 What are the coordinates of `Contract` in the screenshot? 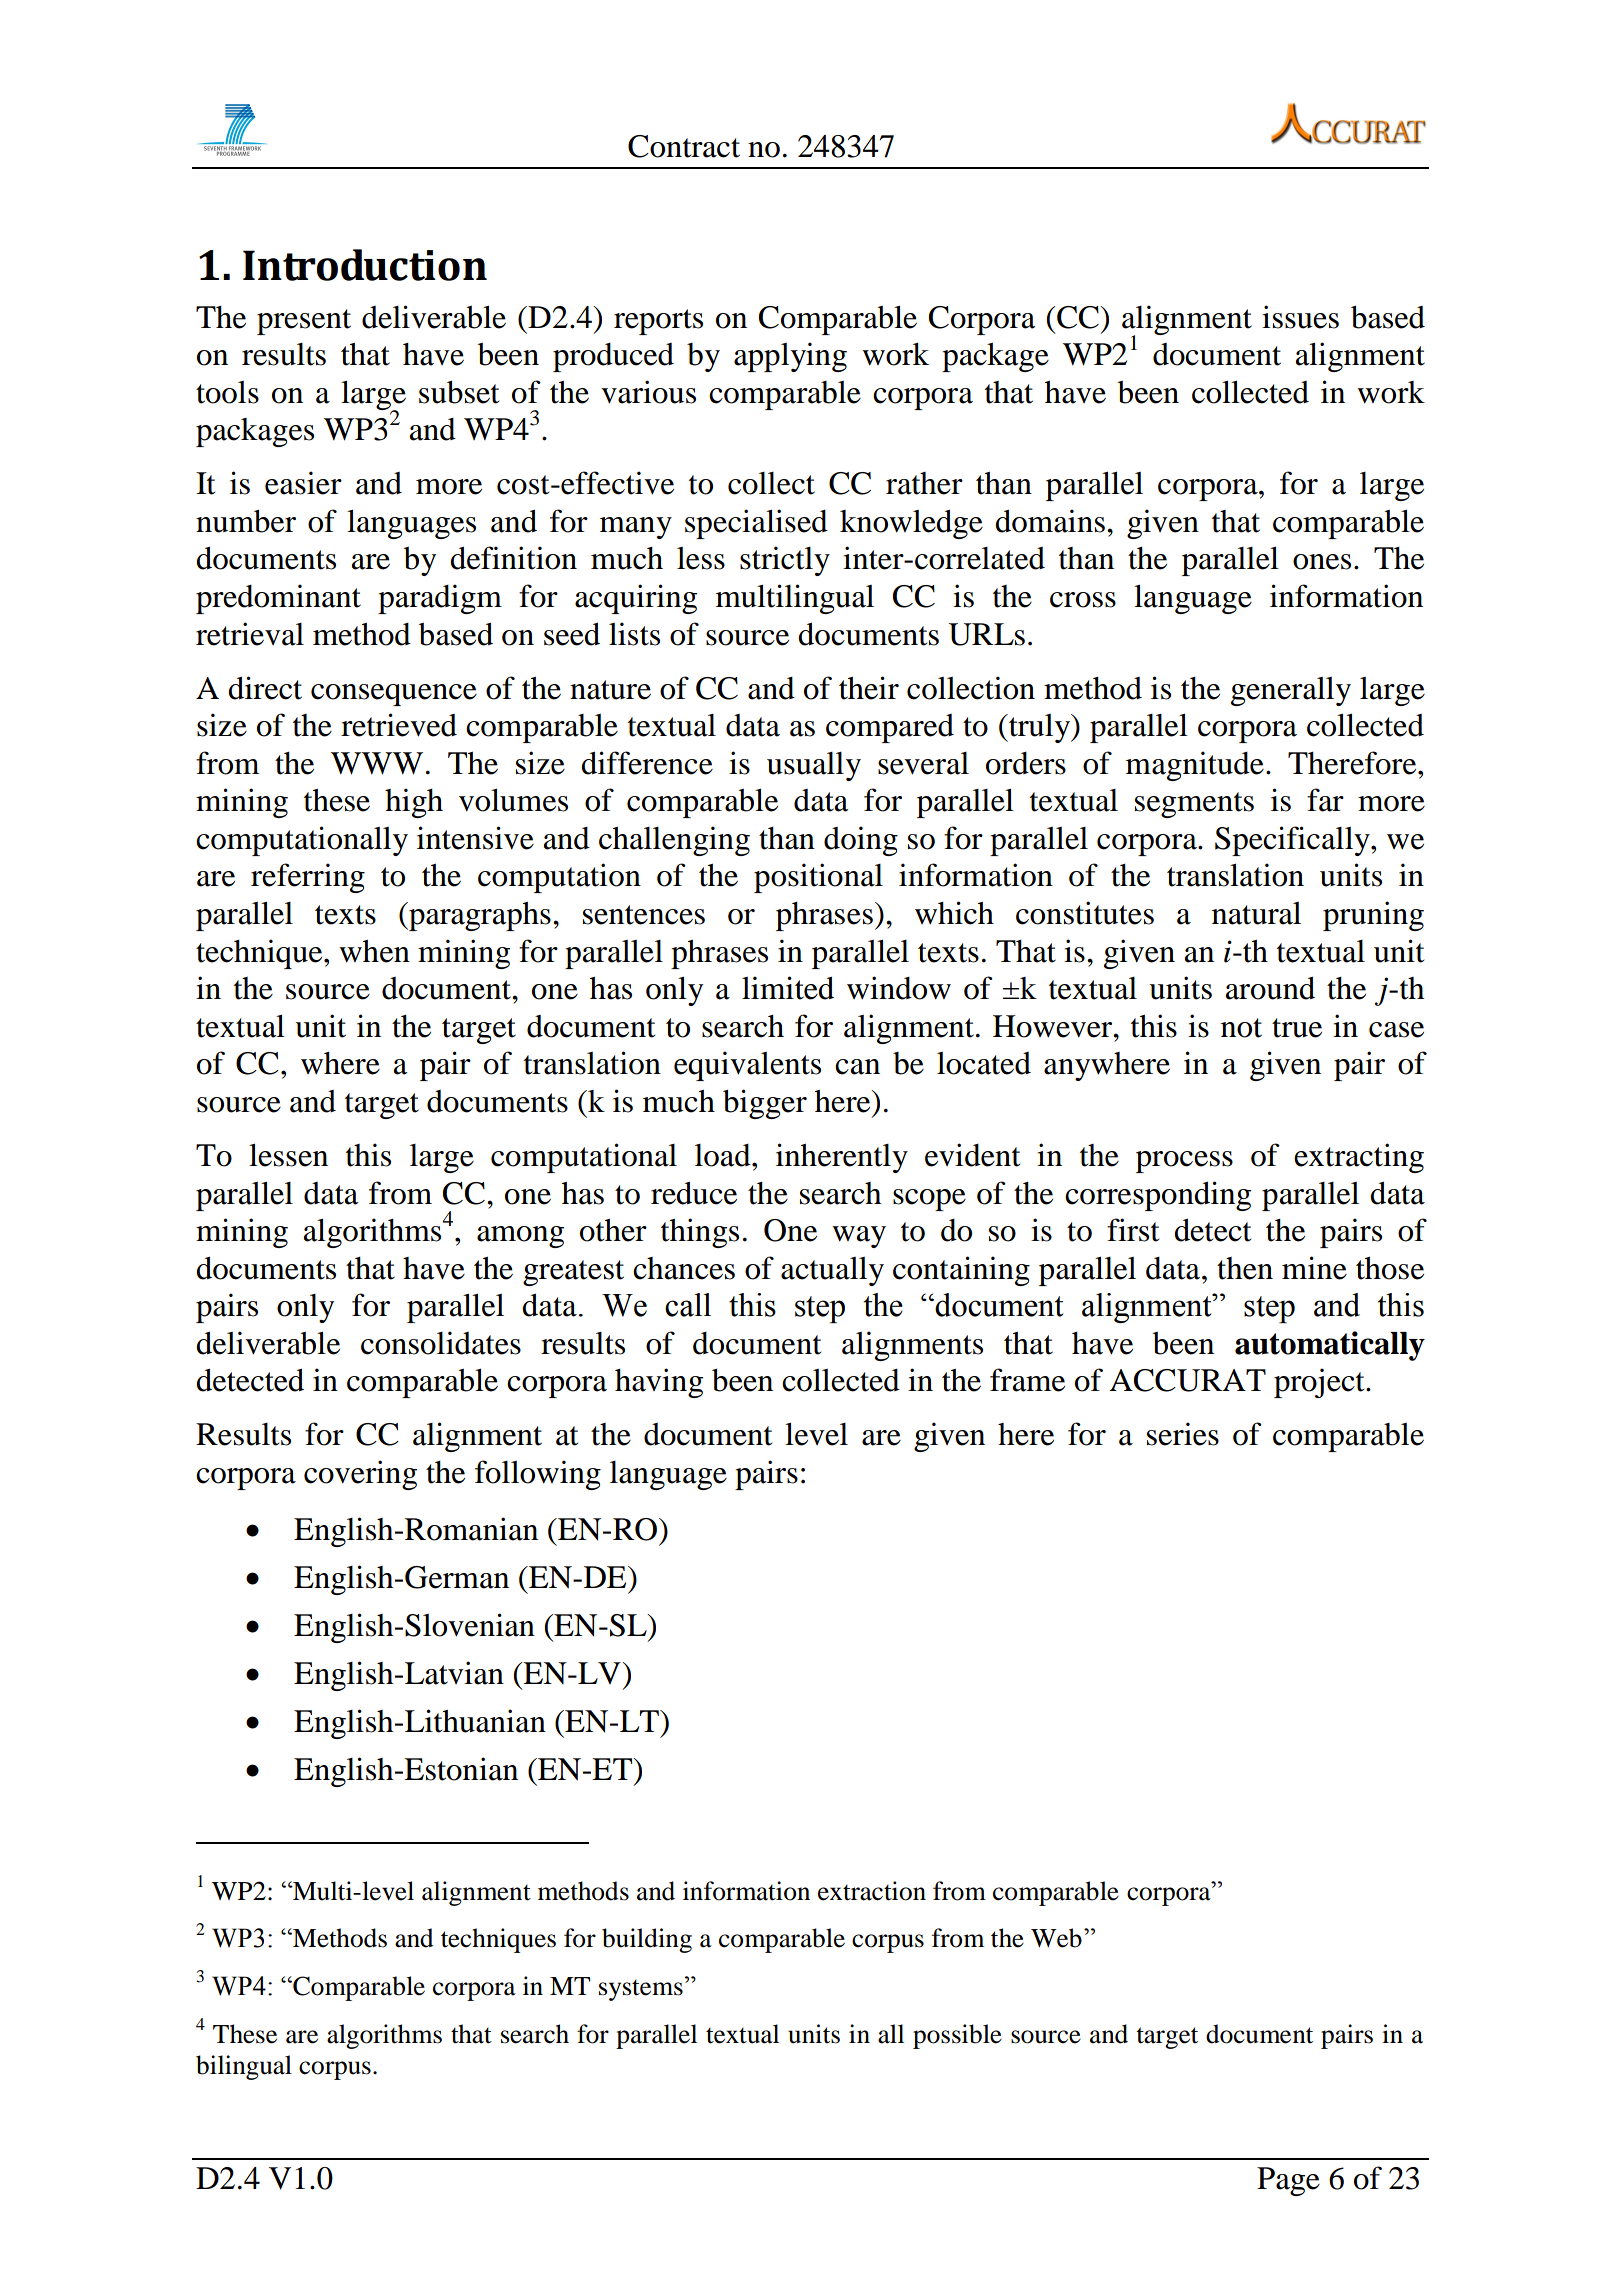 It's located at (684, 146).
